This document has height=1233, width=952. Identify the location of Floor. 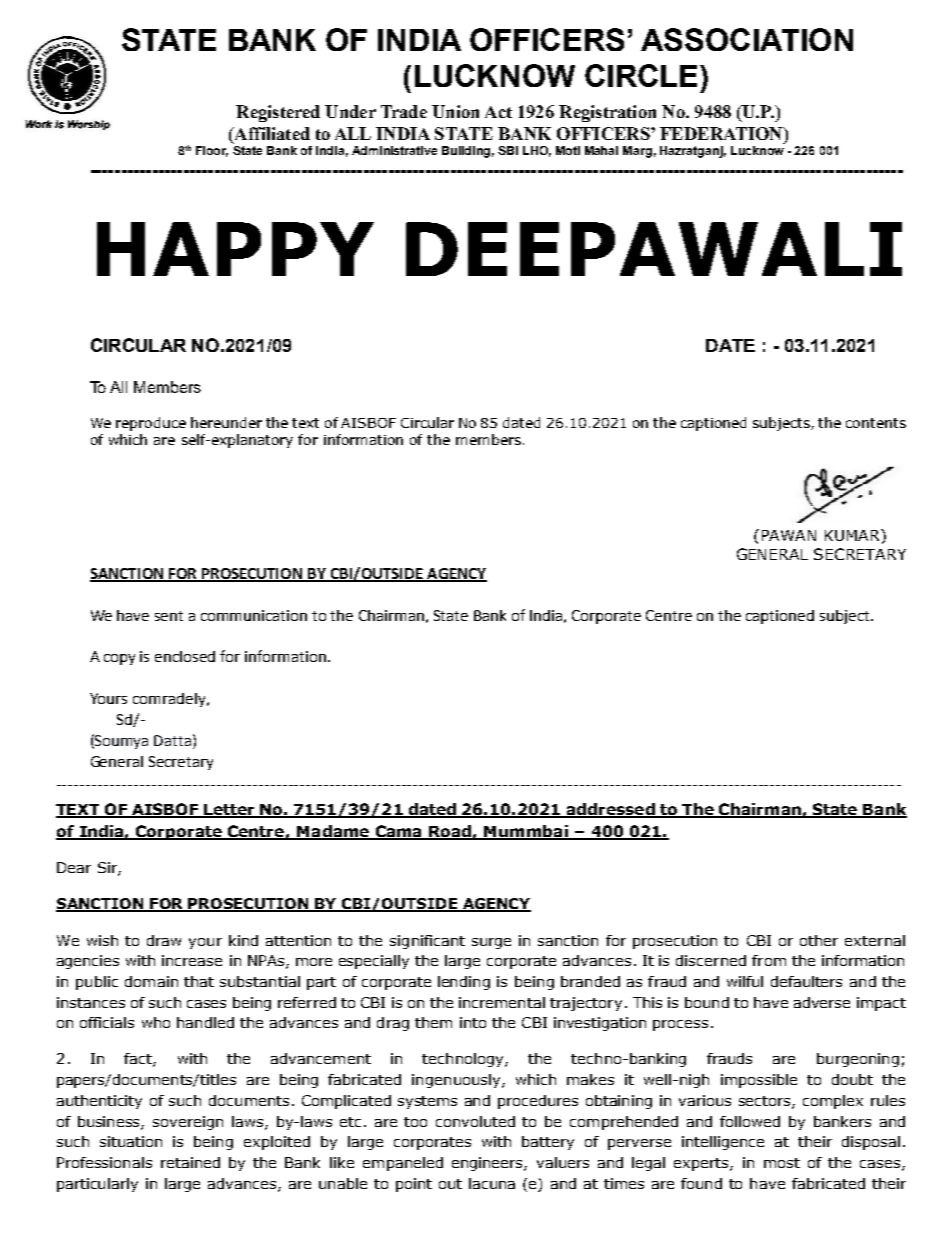
(212, 151).
